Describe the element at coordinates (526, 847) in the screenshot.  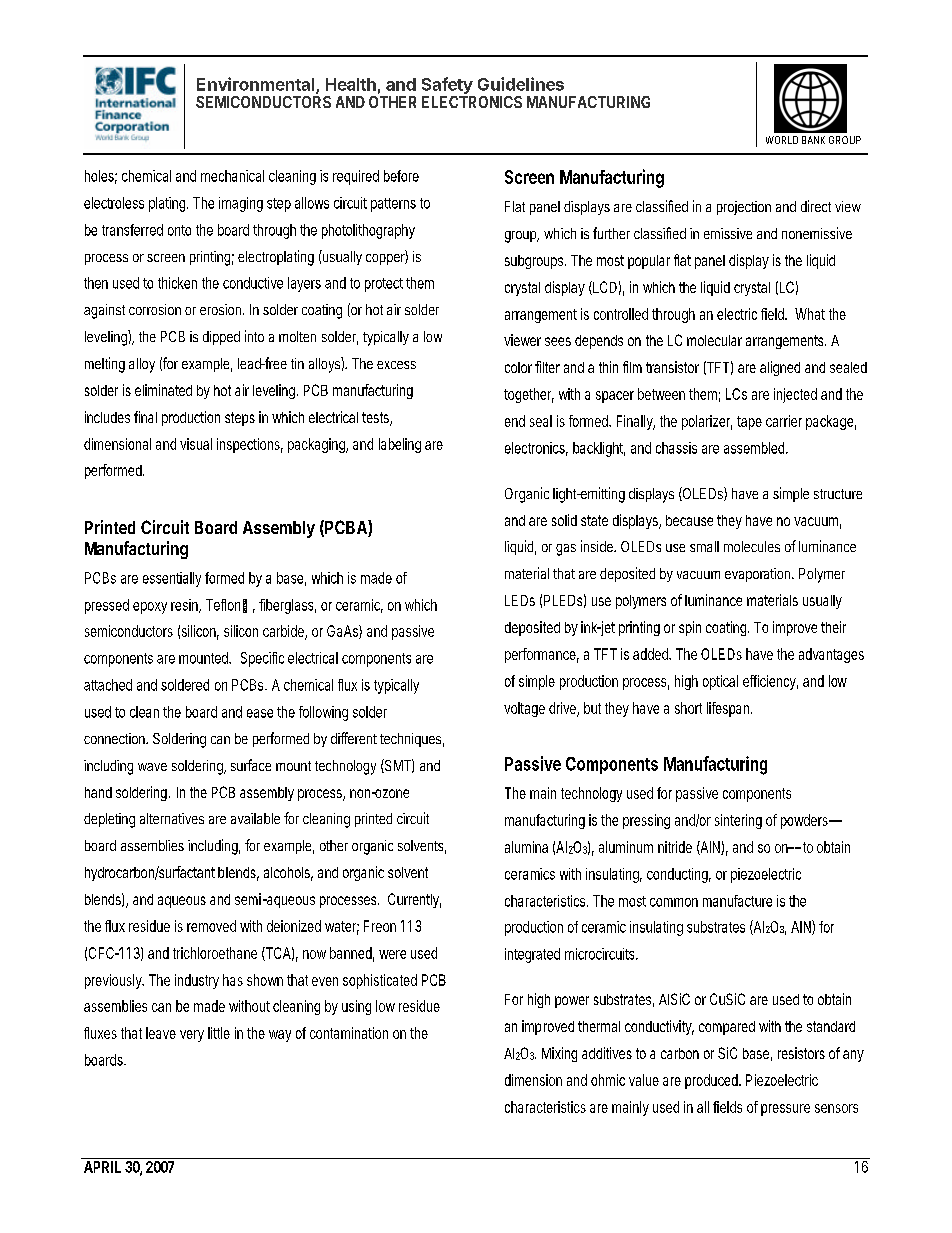
I see `alumina` at that location.
